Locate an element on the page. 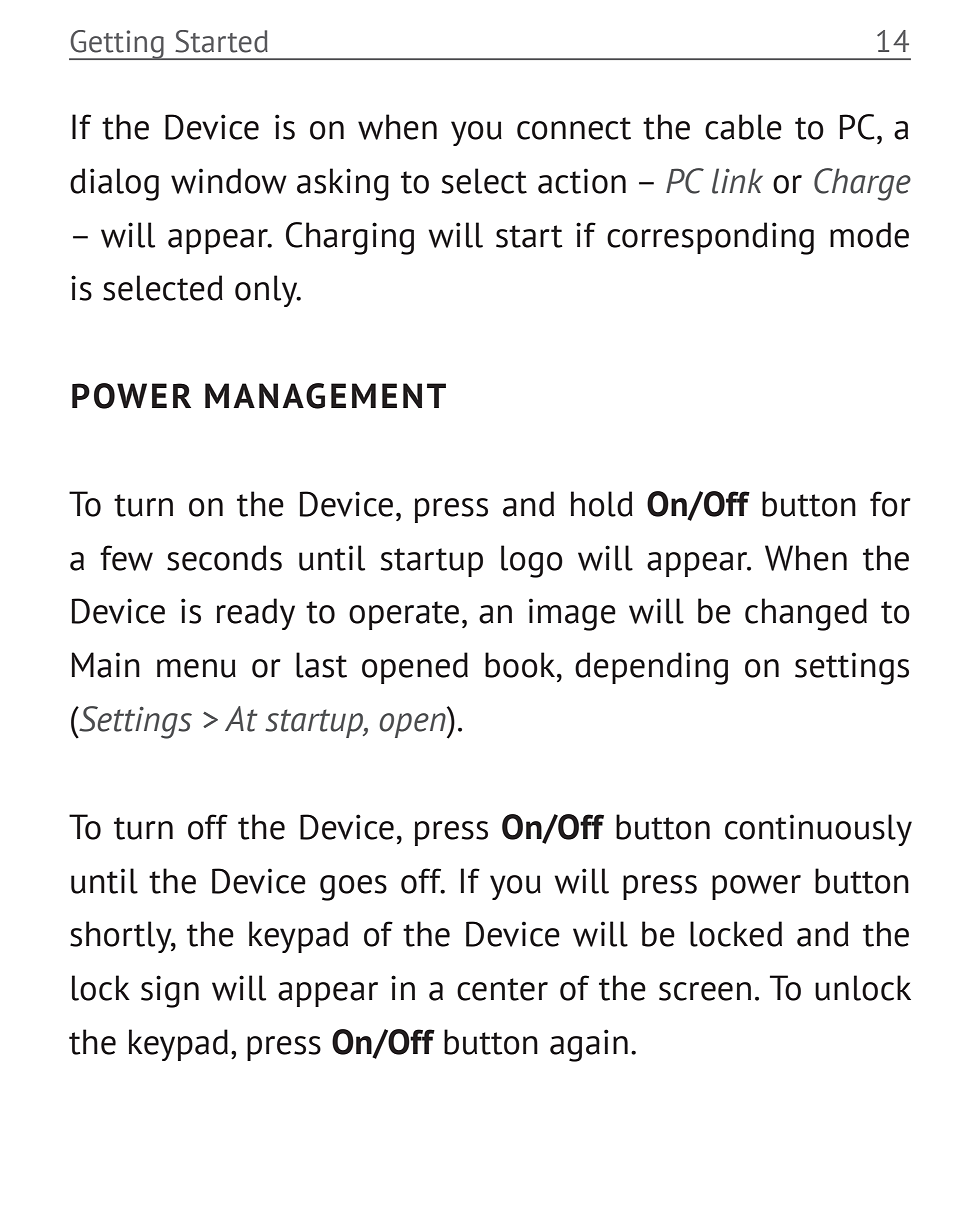 This page has height=1218, width=980. screen is located at coordinates (705, 991).
